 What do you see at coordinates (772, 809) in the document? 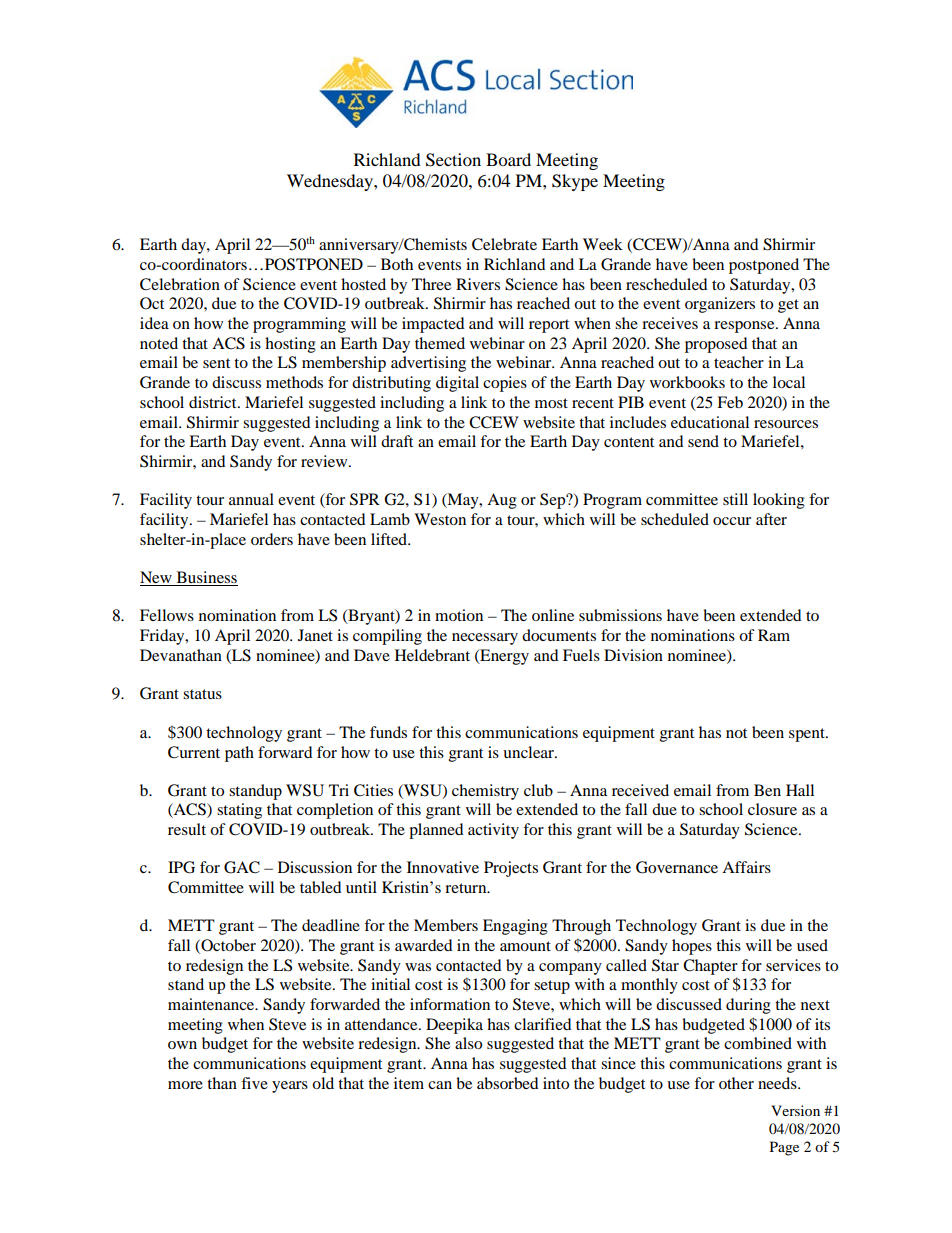
I see `closure` at bounding box center [772, 809].
